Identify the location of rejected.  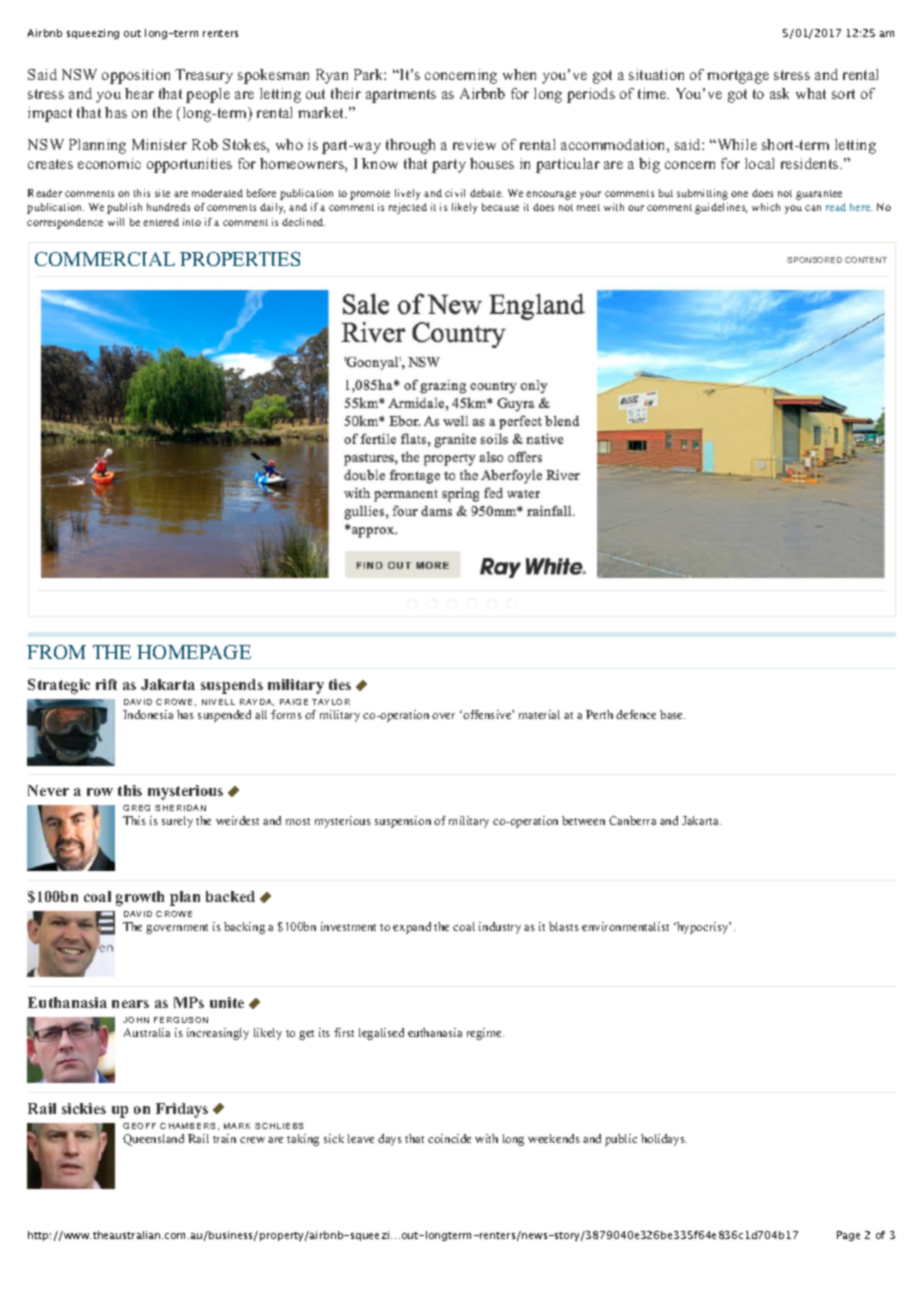
(408, 208).
